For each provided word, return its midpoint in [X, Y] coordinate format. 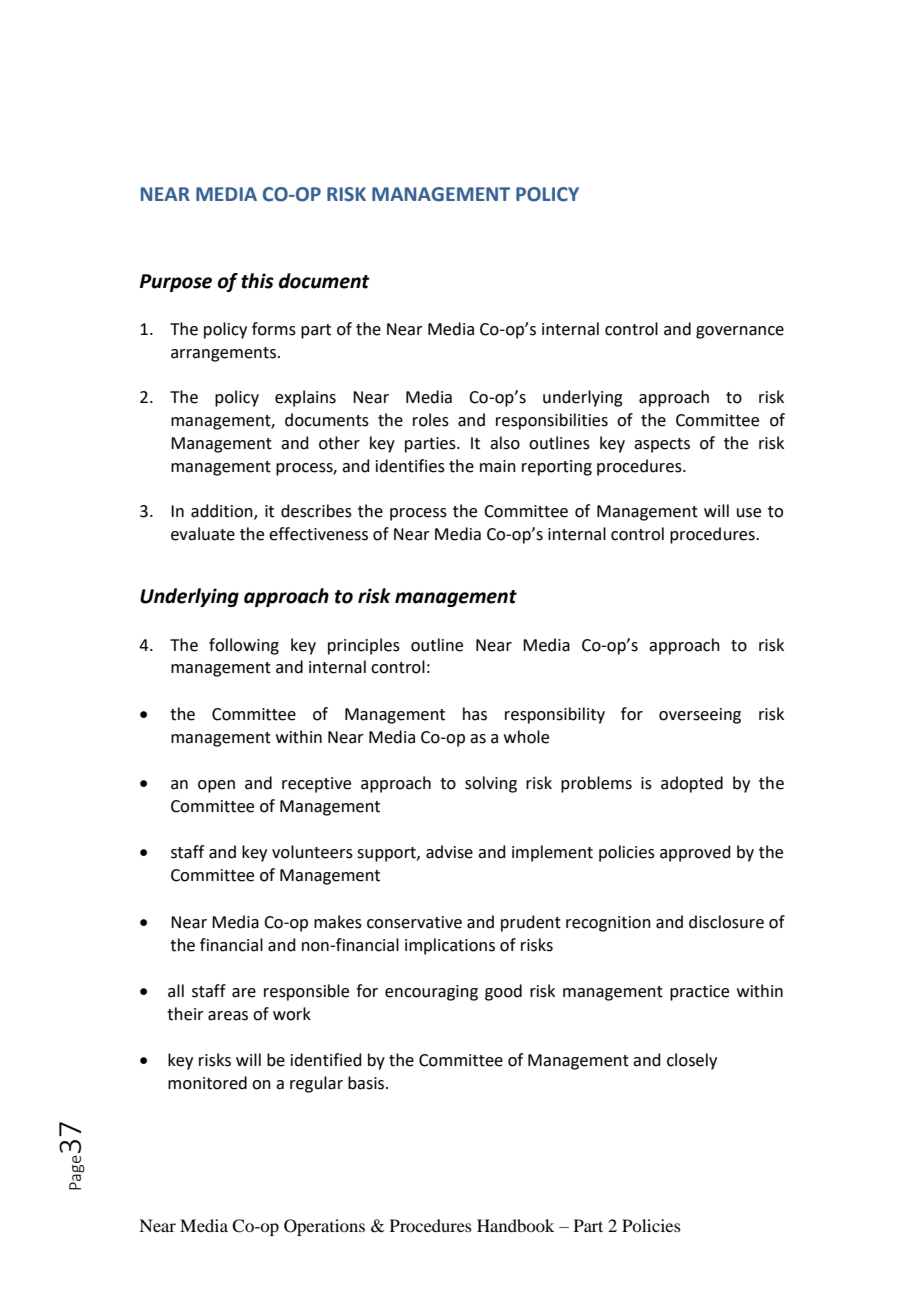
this [257, 281]
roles [431, 420]
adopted [692, 784]
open [216, 786]
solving [491, 784]
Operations [324, 1227]
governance [740, 332]
